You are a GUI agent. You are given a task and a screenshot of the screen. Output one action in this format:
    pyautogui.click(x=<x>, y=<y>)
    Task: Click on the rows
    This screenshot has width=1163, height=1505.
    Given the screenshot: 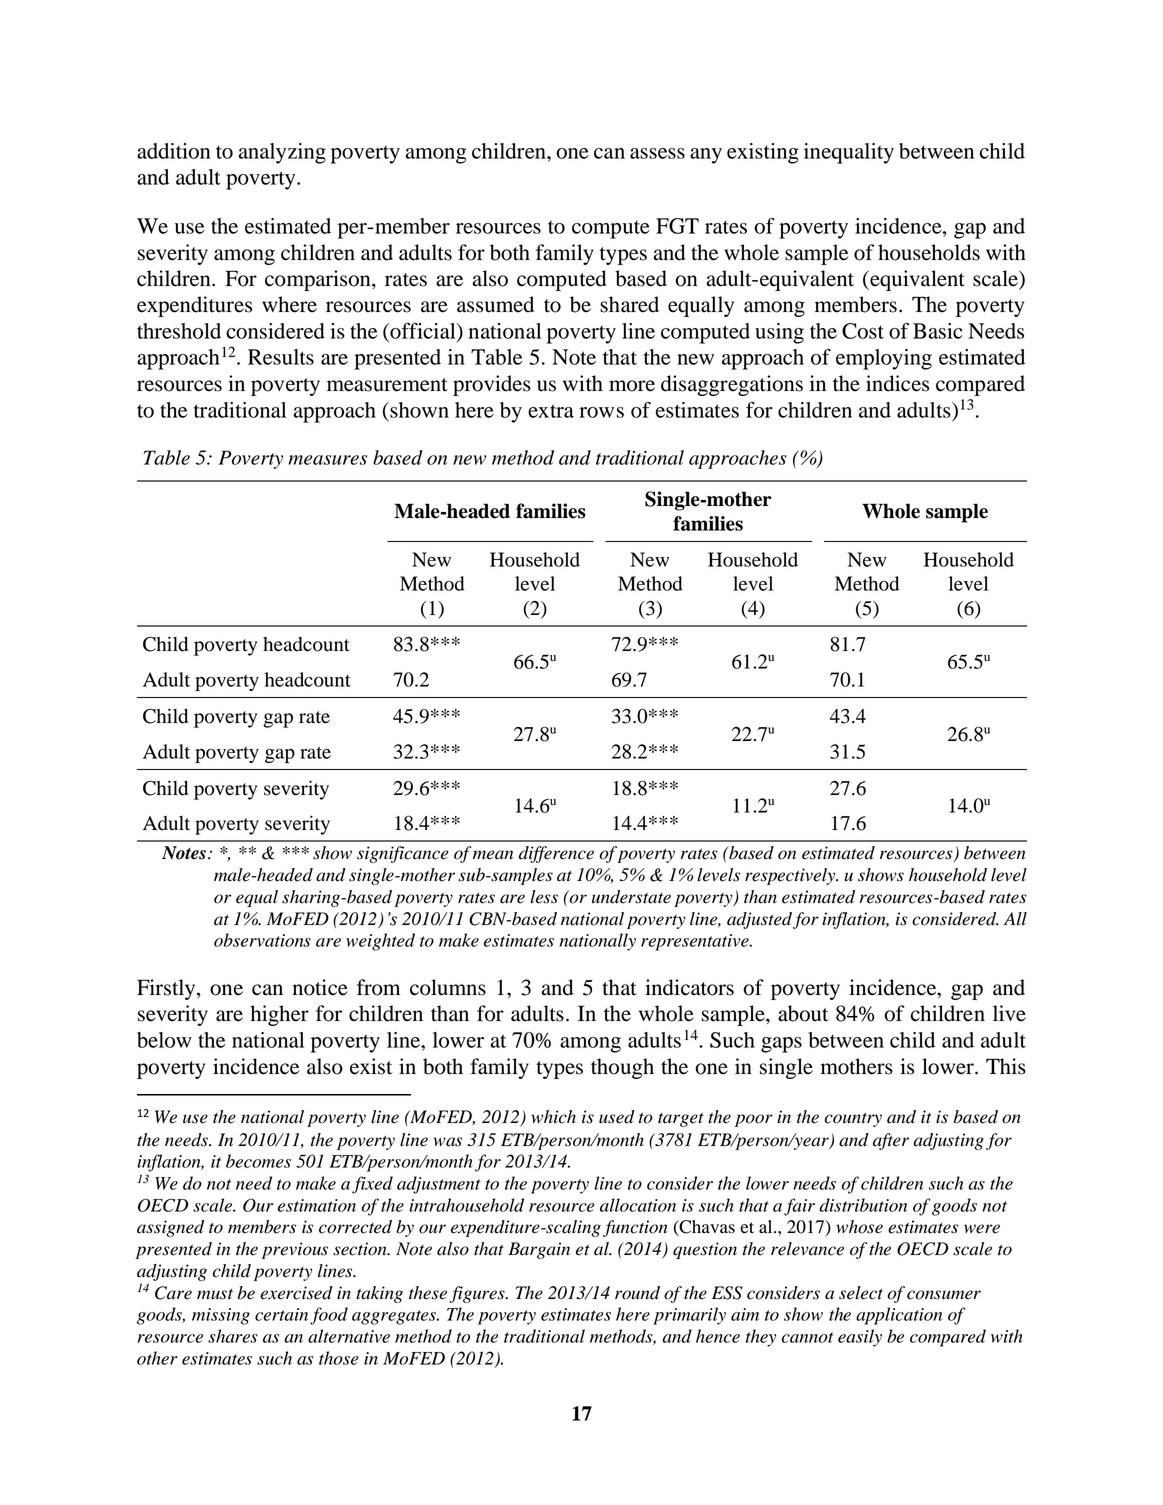 What is the action you would take?
    pyautogui.click(x=601, y=412)
